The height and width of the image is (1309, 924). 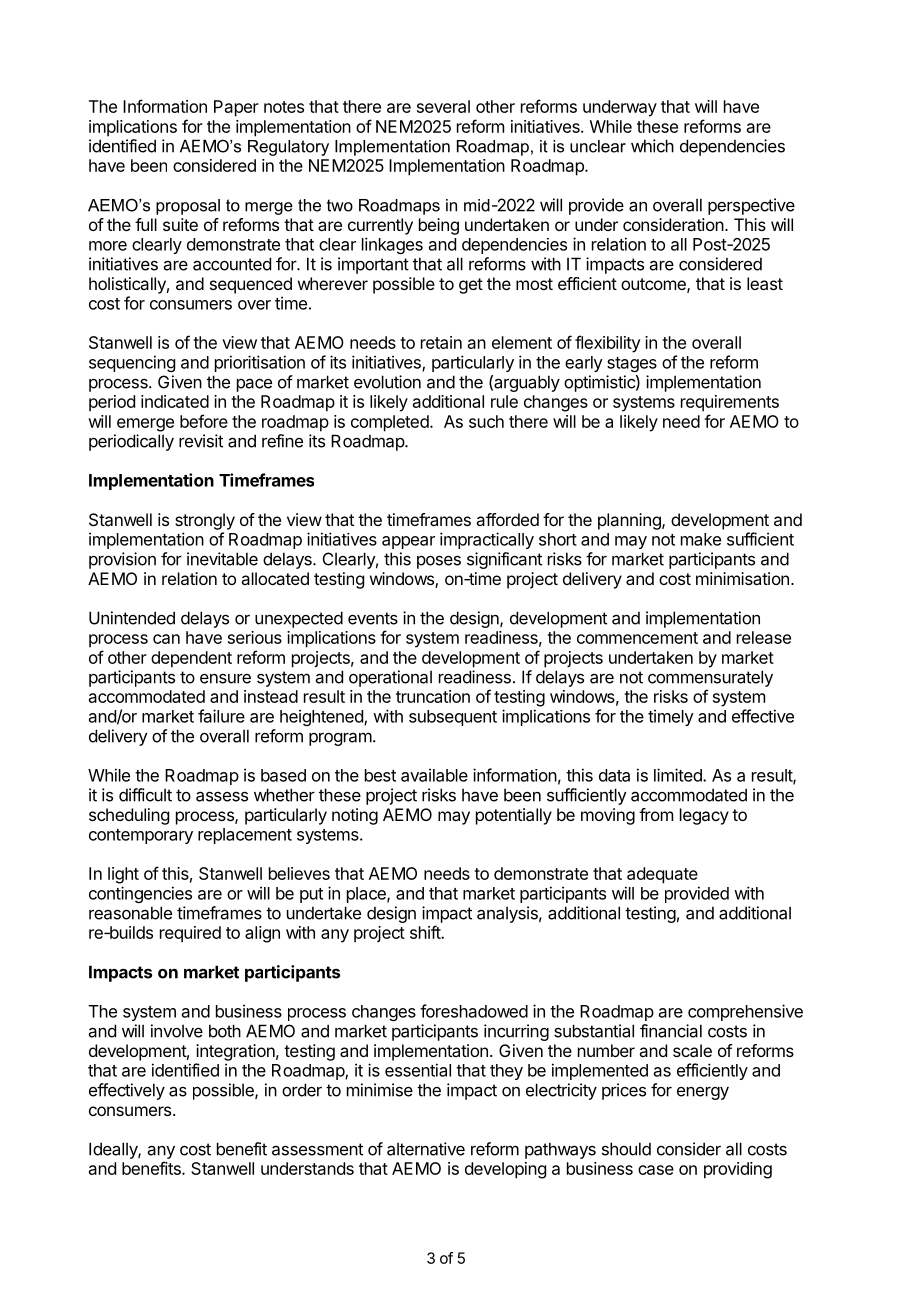 I want to click on which, so click(x=652, y=146).
